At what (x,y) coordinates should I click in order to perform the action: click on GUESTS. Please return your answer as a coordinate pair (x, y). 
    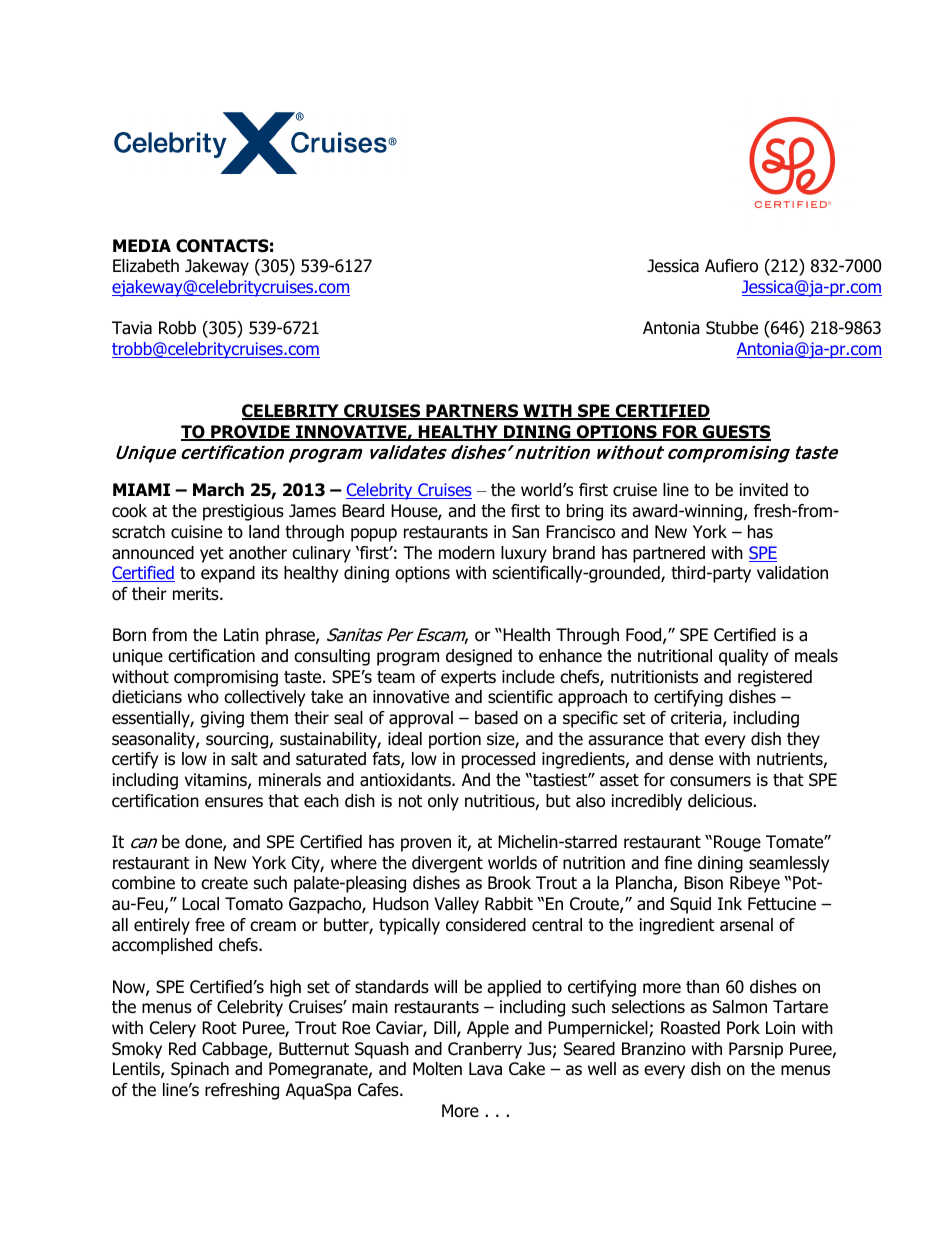
    Looking at the image, I should click on (736, 433).
